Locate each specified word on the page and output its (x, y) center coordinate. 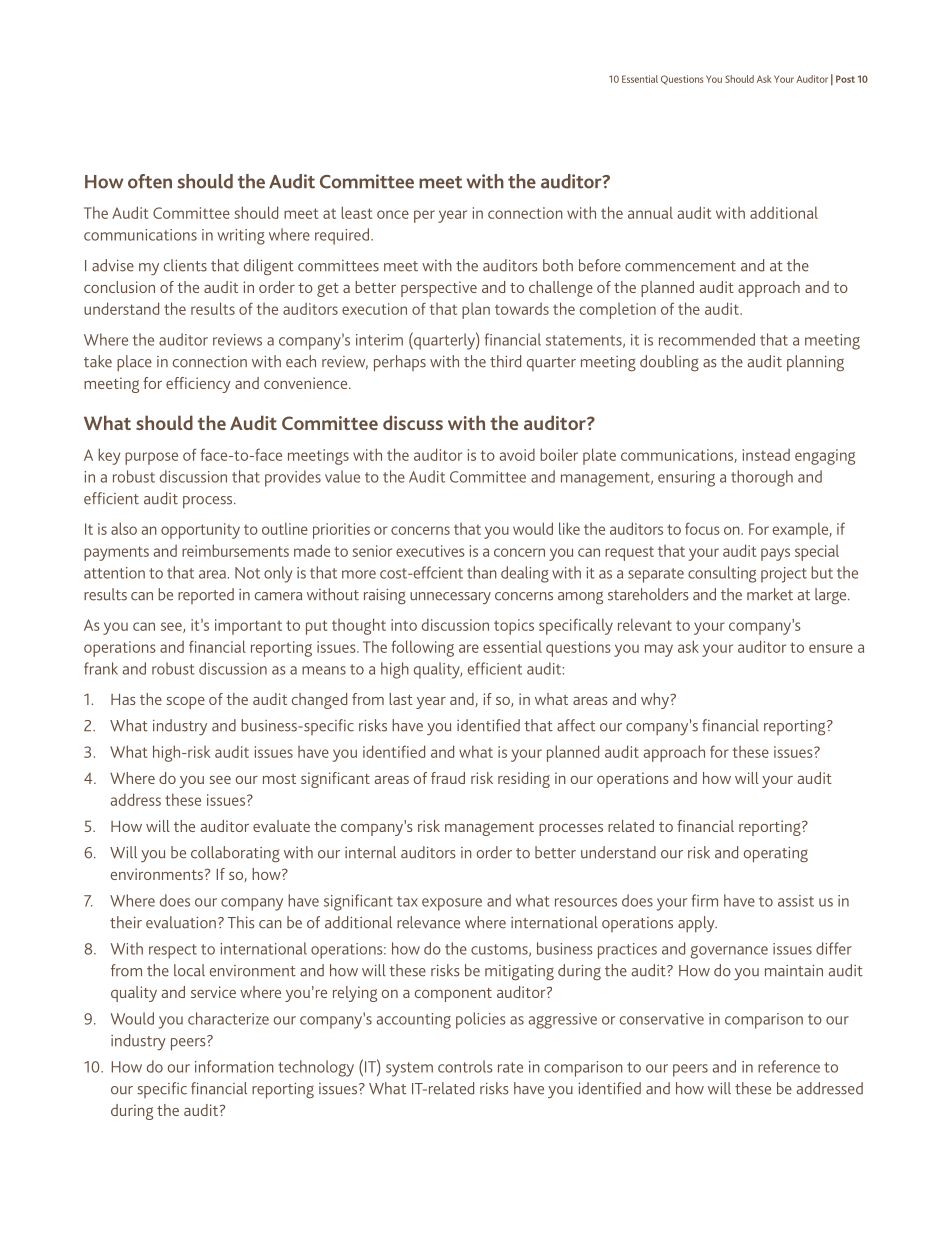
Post (845, 79)
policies (481, 1020)
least (356, 212)
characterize (228, 1018)
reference (789, 1066)
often (150, 181)
